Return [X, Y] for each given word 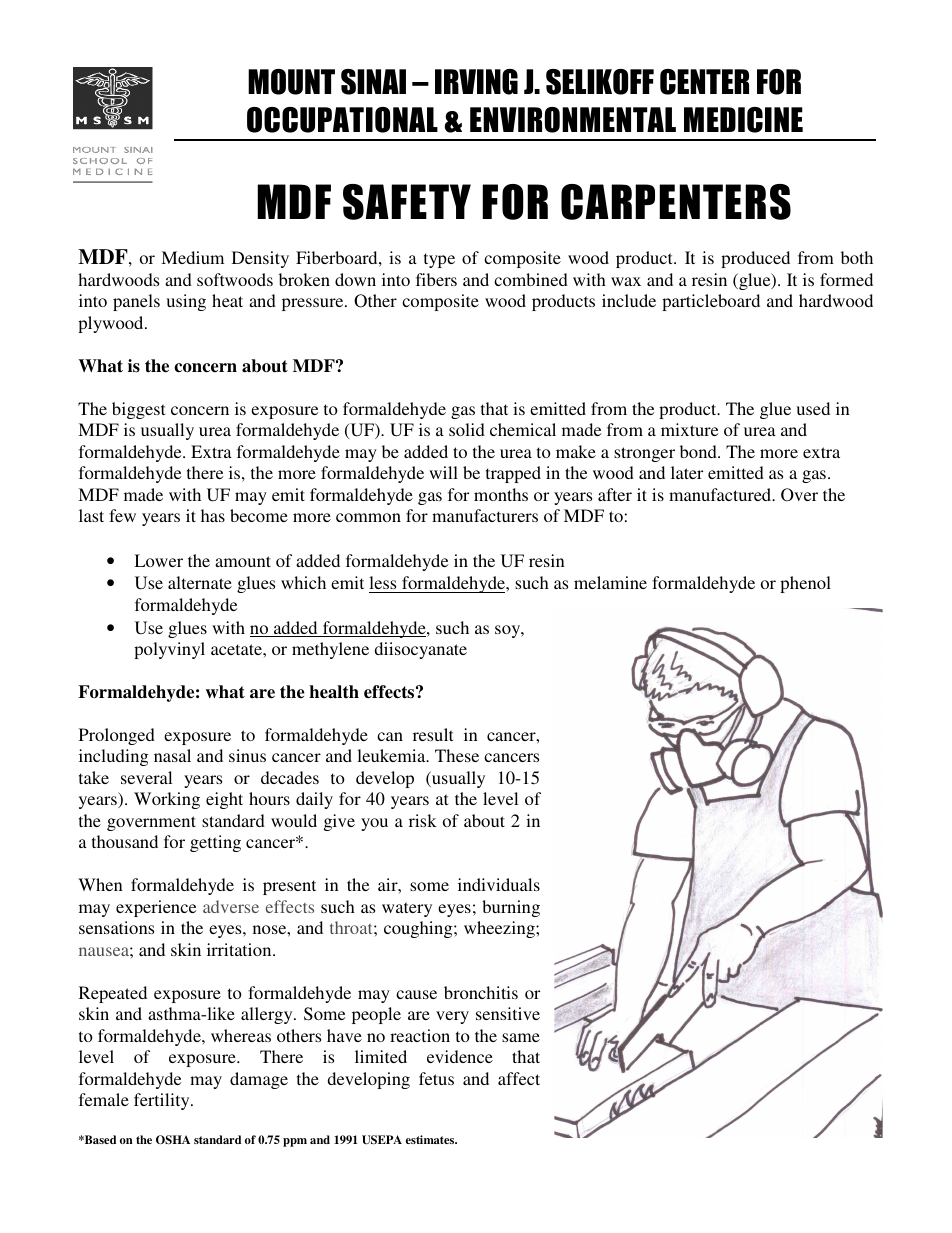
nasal [172, 755]
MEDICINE [743, 120]
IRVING [476, 82]
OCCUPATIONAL [342, 120]
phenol [805, 584]
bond [699, 451]
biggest [138, 410]
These [457, 755]
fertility [163, 1101]
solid [467, 429]
